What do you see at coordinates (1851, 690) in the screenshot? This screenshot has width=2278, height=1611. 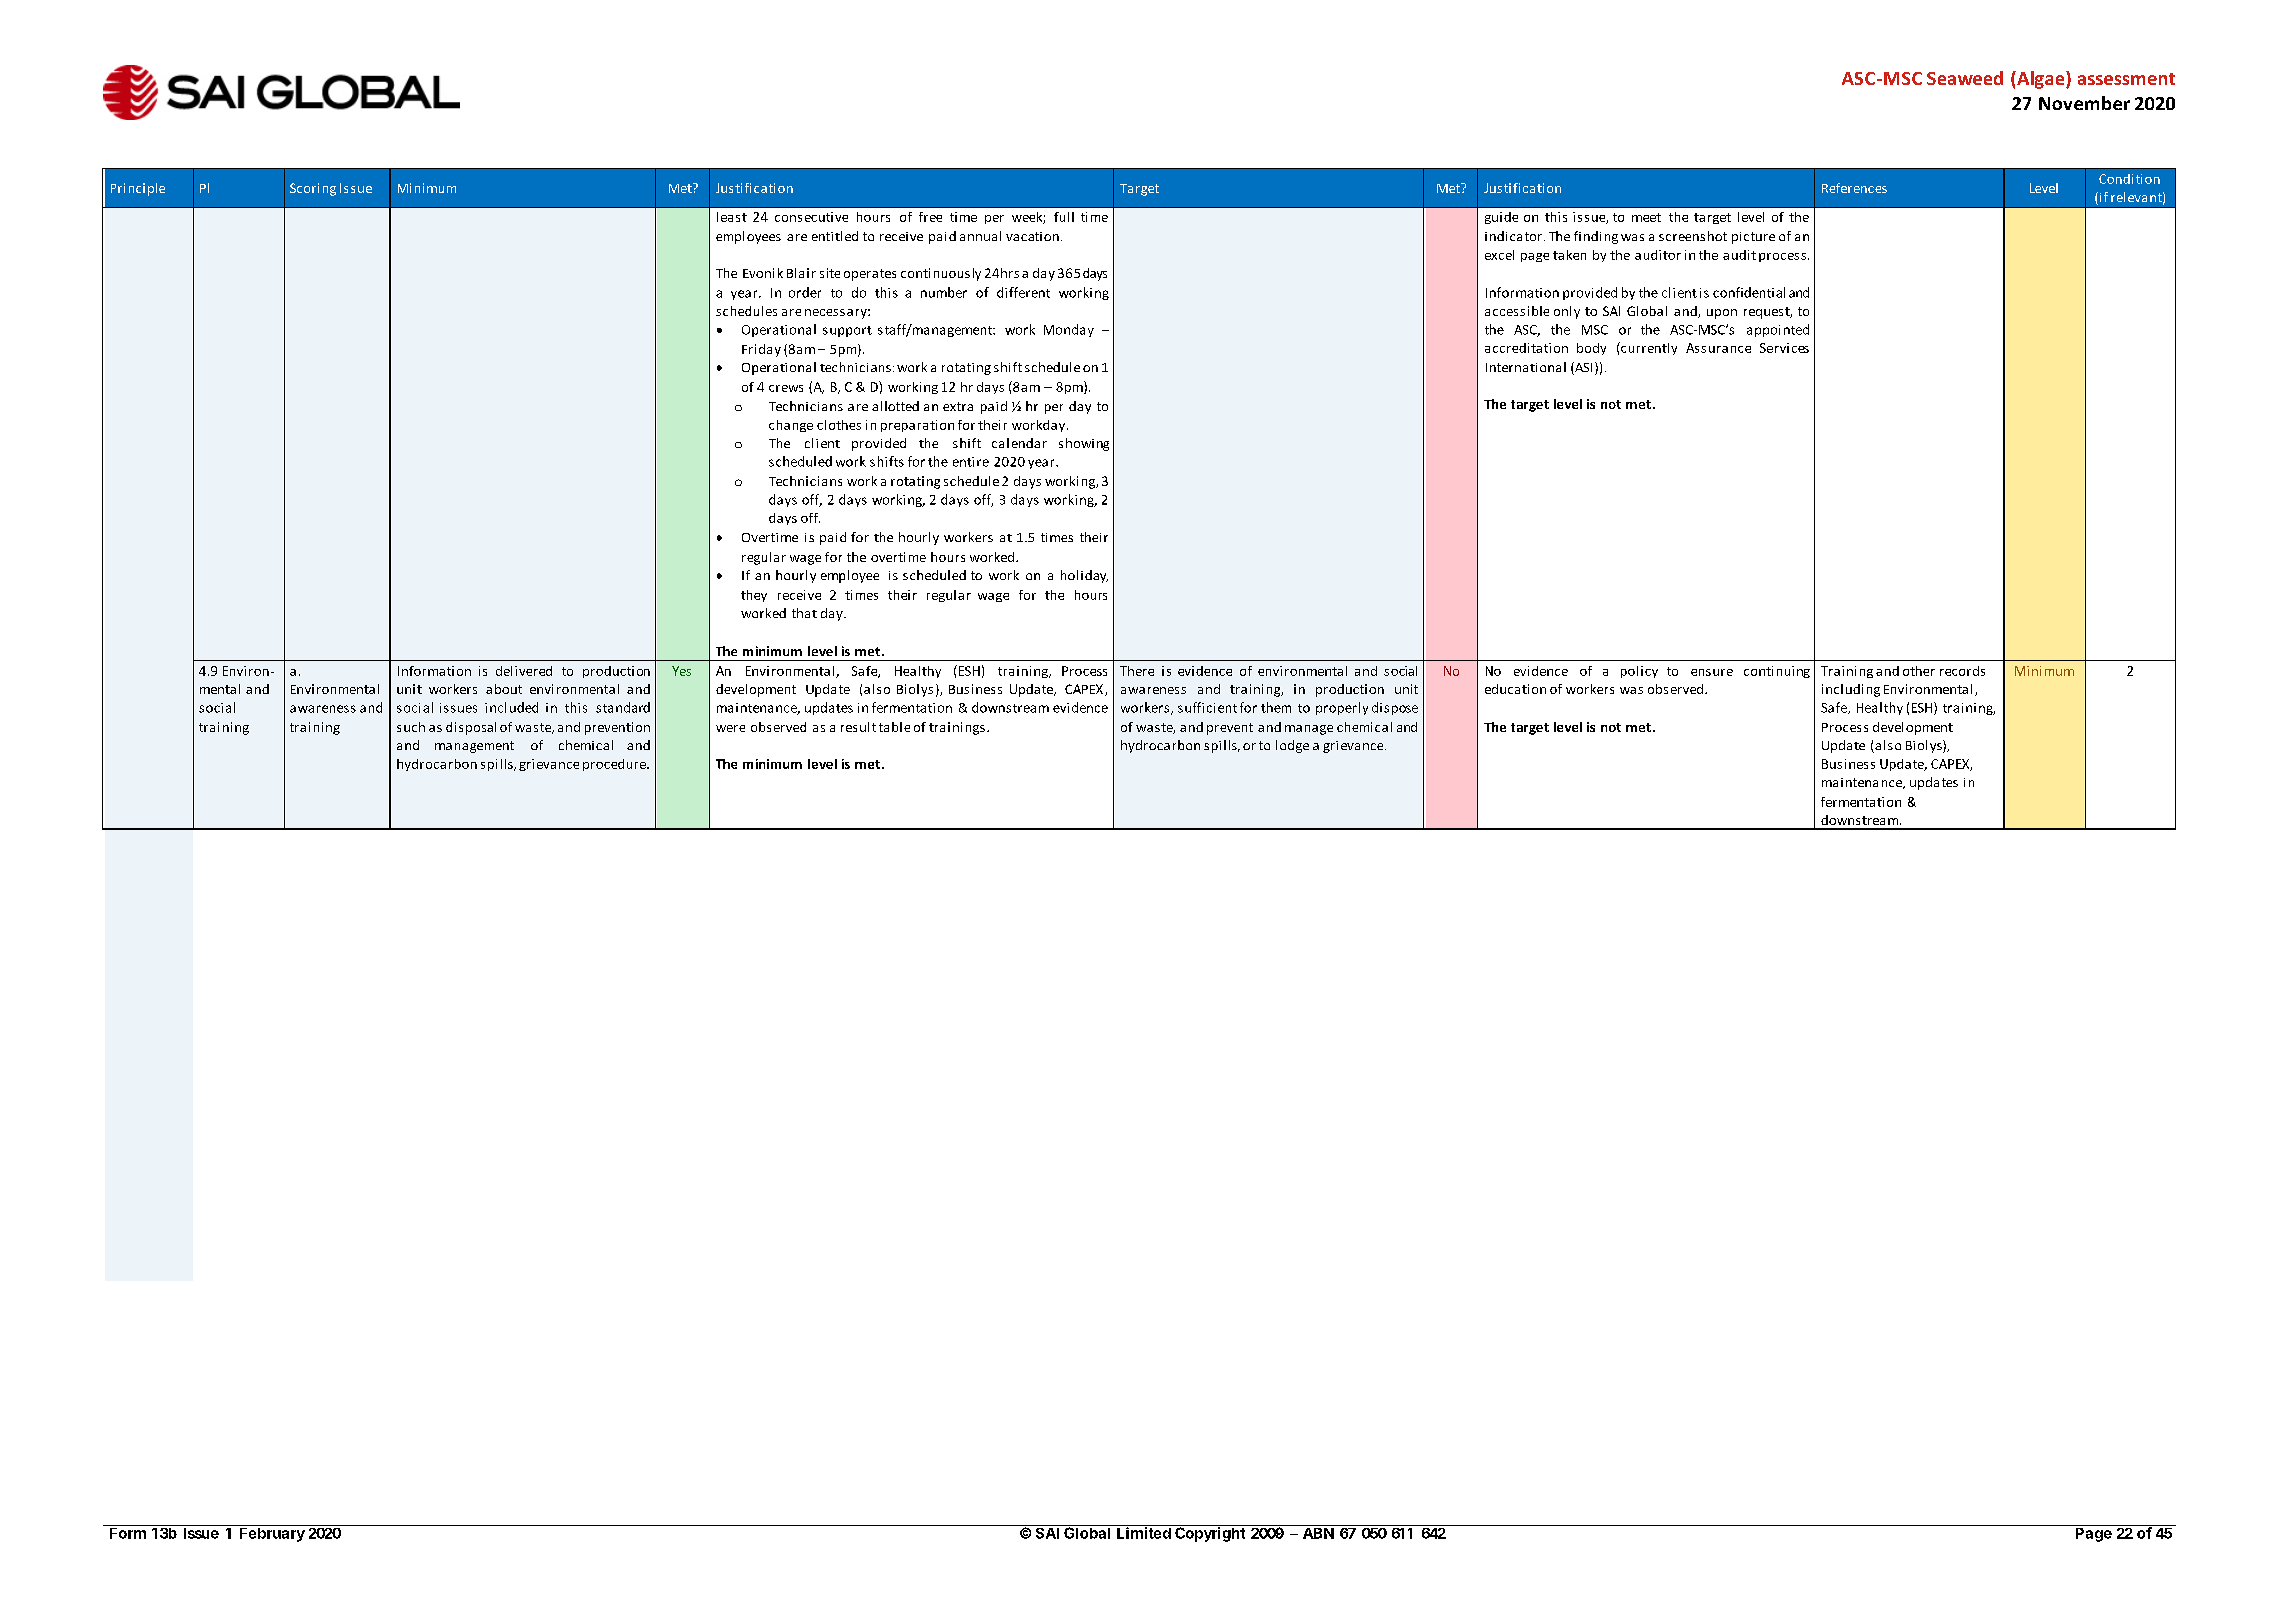 I see `including` at bounding box center [1851, 690].
